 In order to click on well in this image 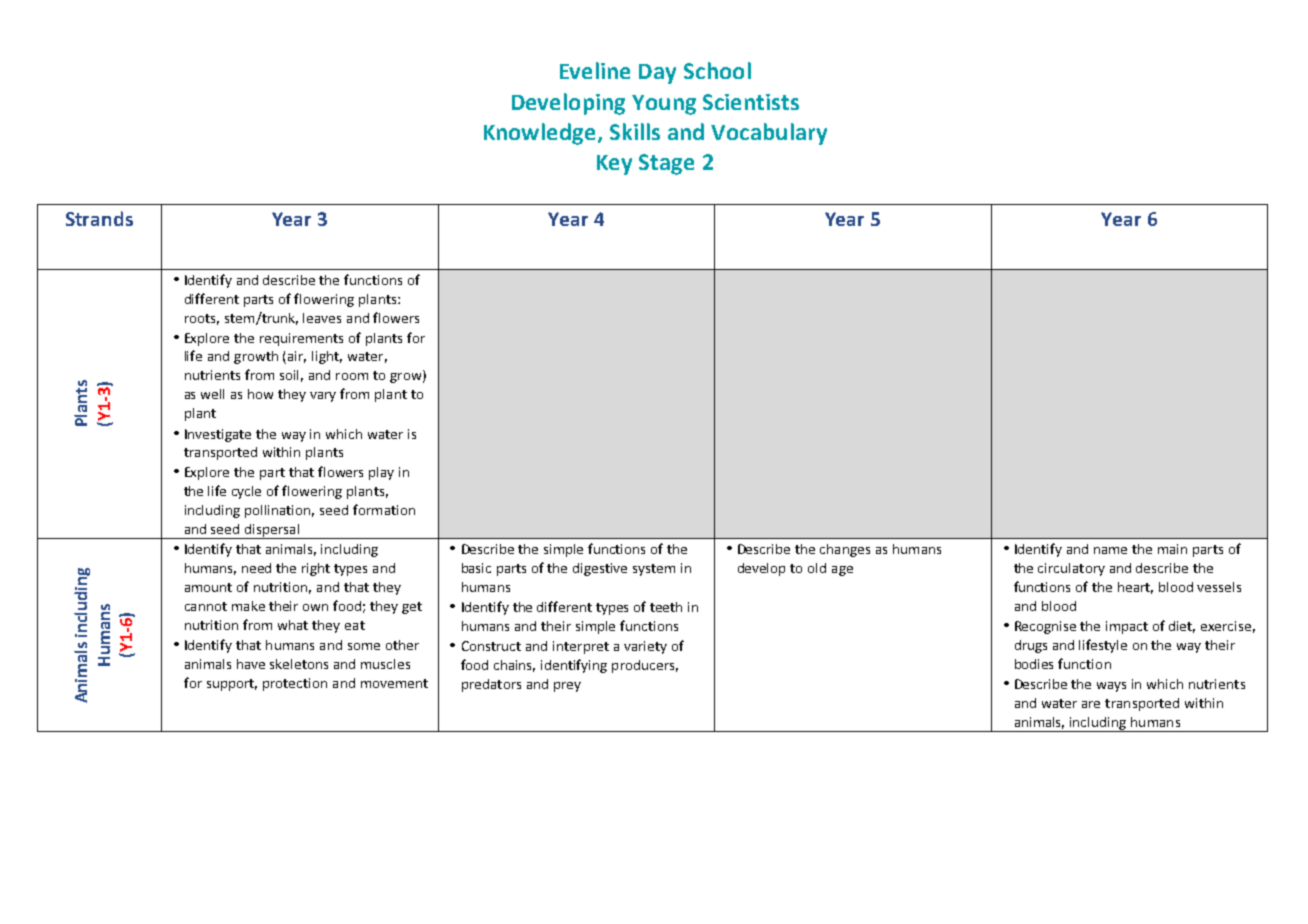, I will do `click(212, 394)`.
